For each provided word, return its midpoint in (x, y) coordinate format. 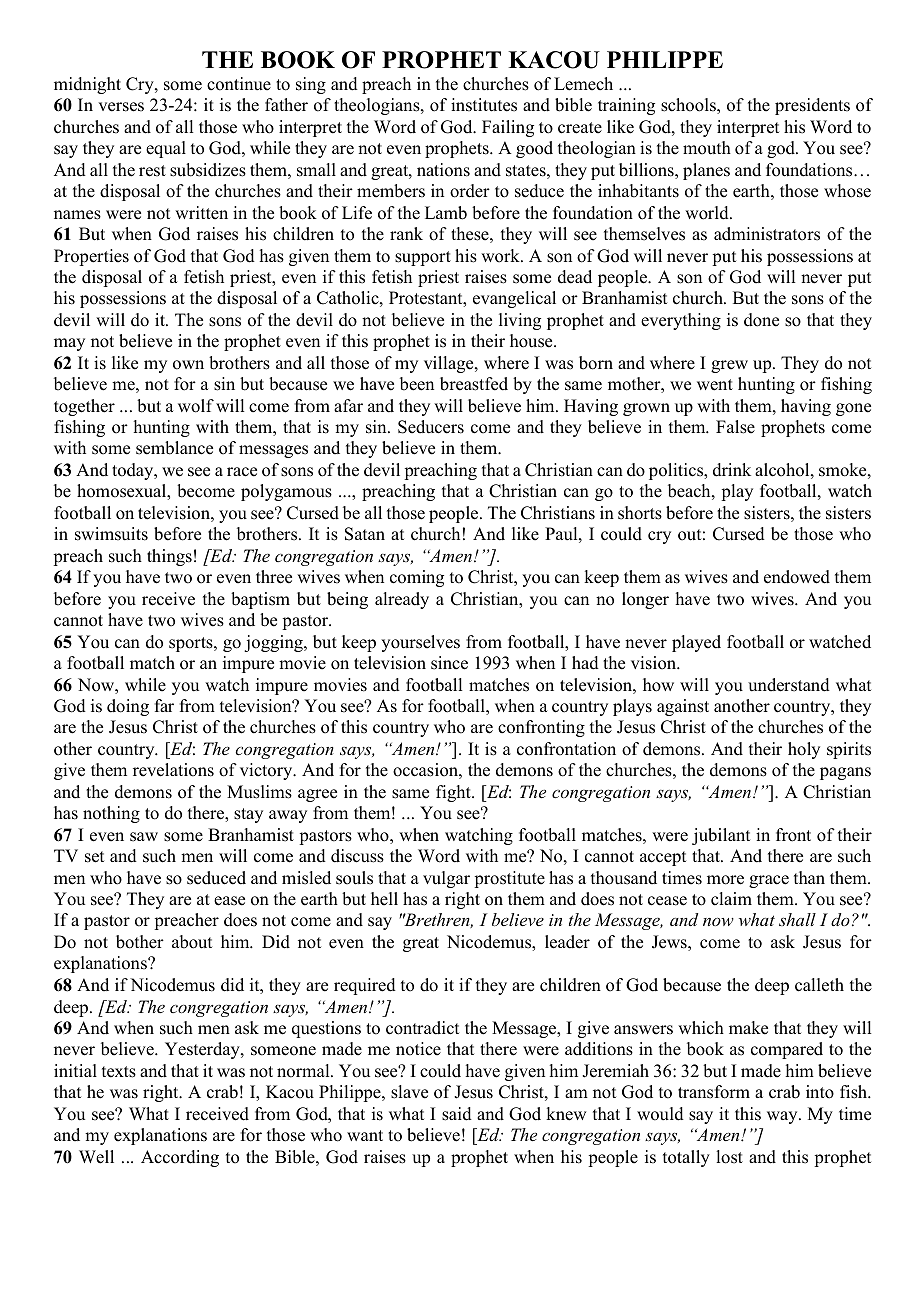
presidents (812, 106)
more (725, 880)
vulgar (446, 879)
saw (144, 837)
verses (121, 107)
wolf (196, 406)
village (450, 364)
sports (192, 644)
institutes (484, 105)
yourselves (420, 643)
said (457, 1114)
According (180, 1158)
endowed (797, 577)
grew (729, 366)
